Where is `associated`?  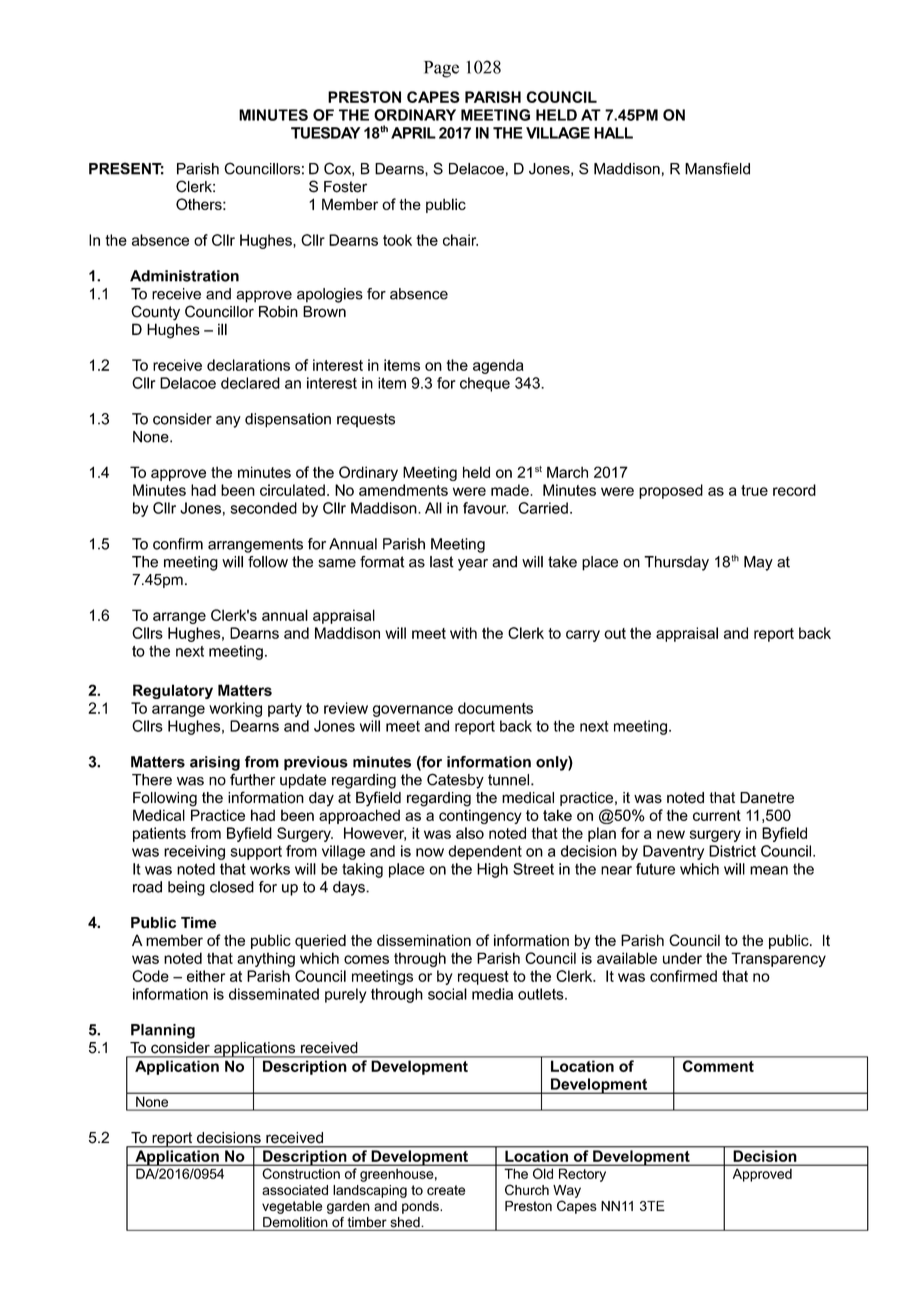
associated is located at coordinates (295, 1190).
